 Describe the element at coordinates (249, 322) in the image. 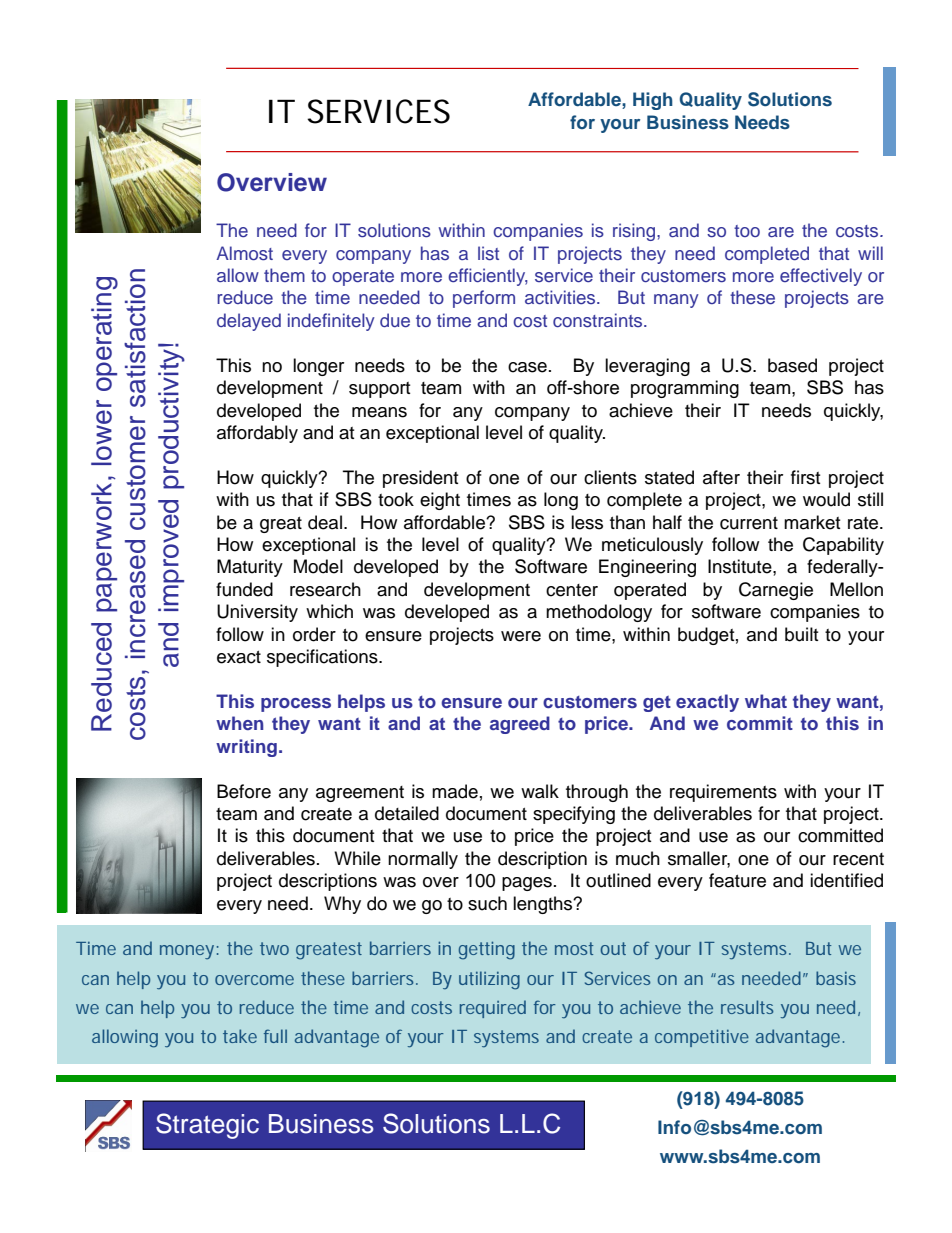

I see `delayed` at that location.
